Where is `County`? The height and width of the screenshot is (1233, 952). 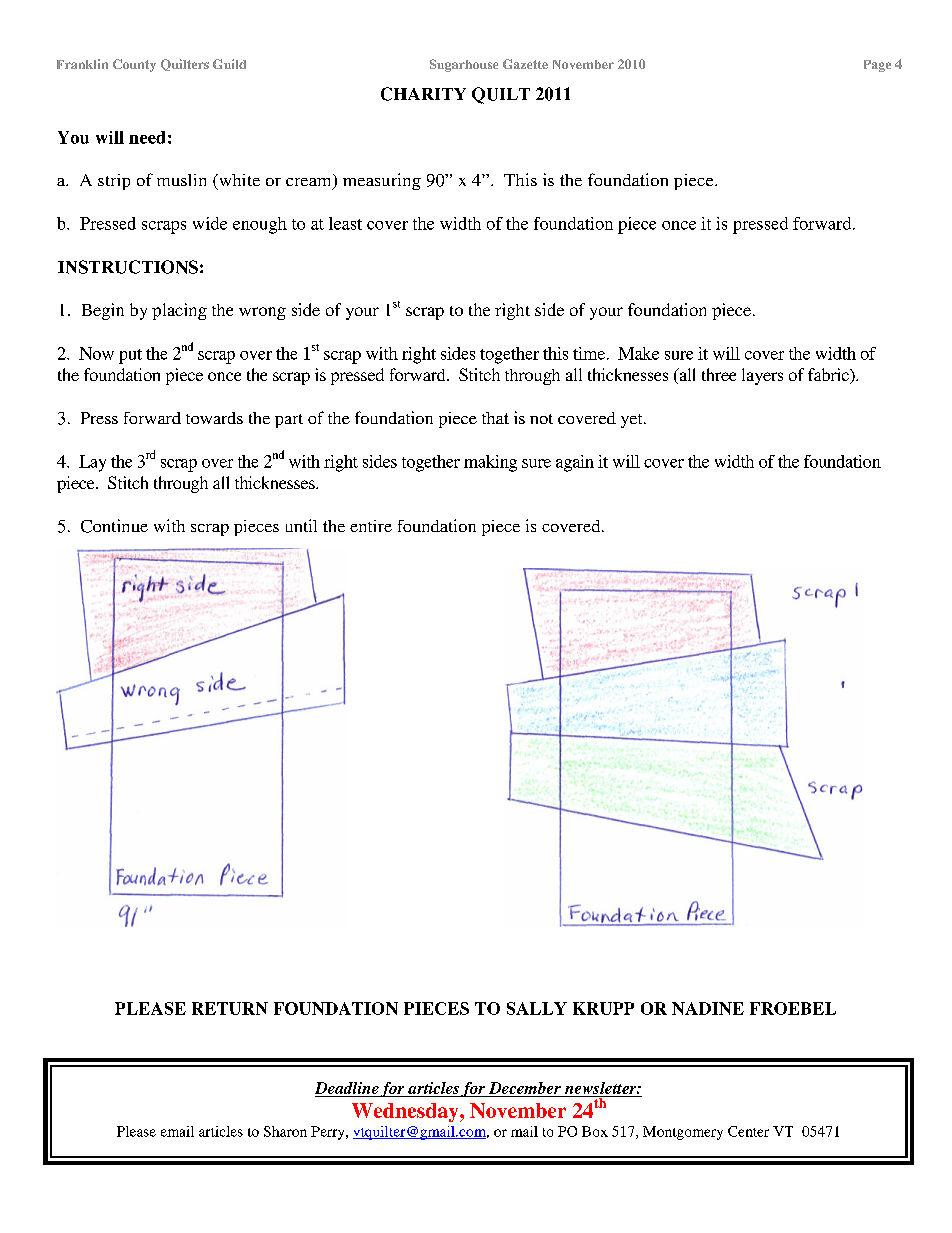 County is located at coordinates (134, 65).
